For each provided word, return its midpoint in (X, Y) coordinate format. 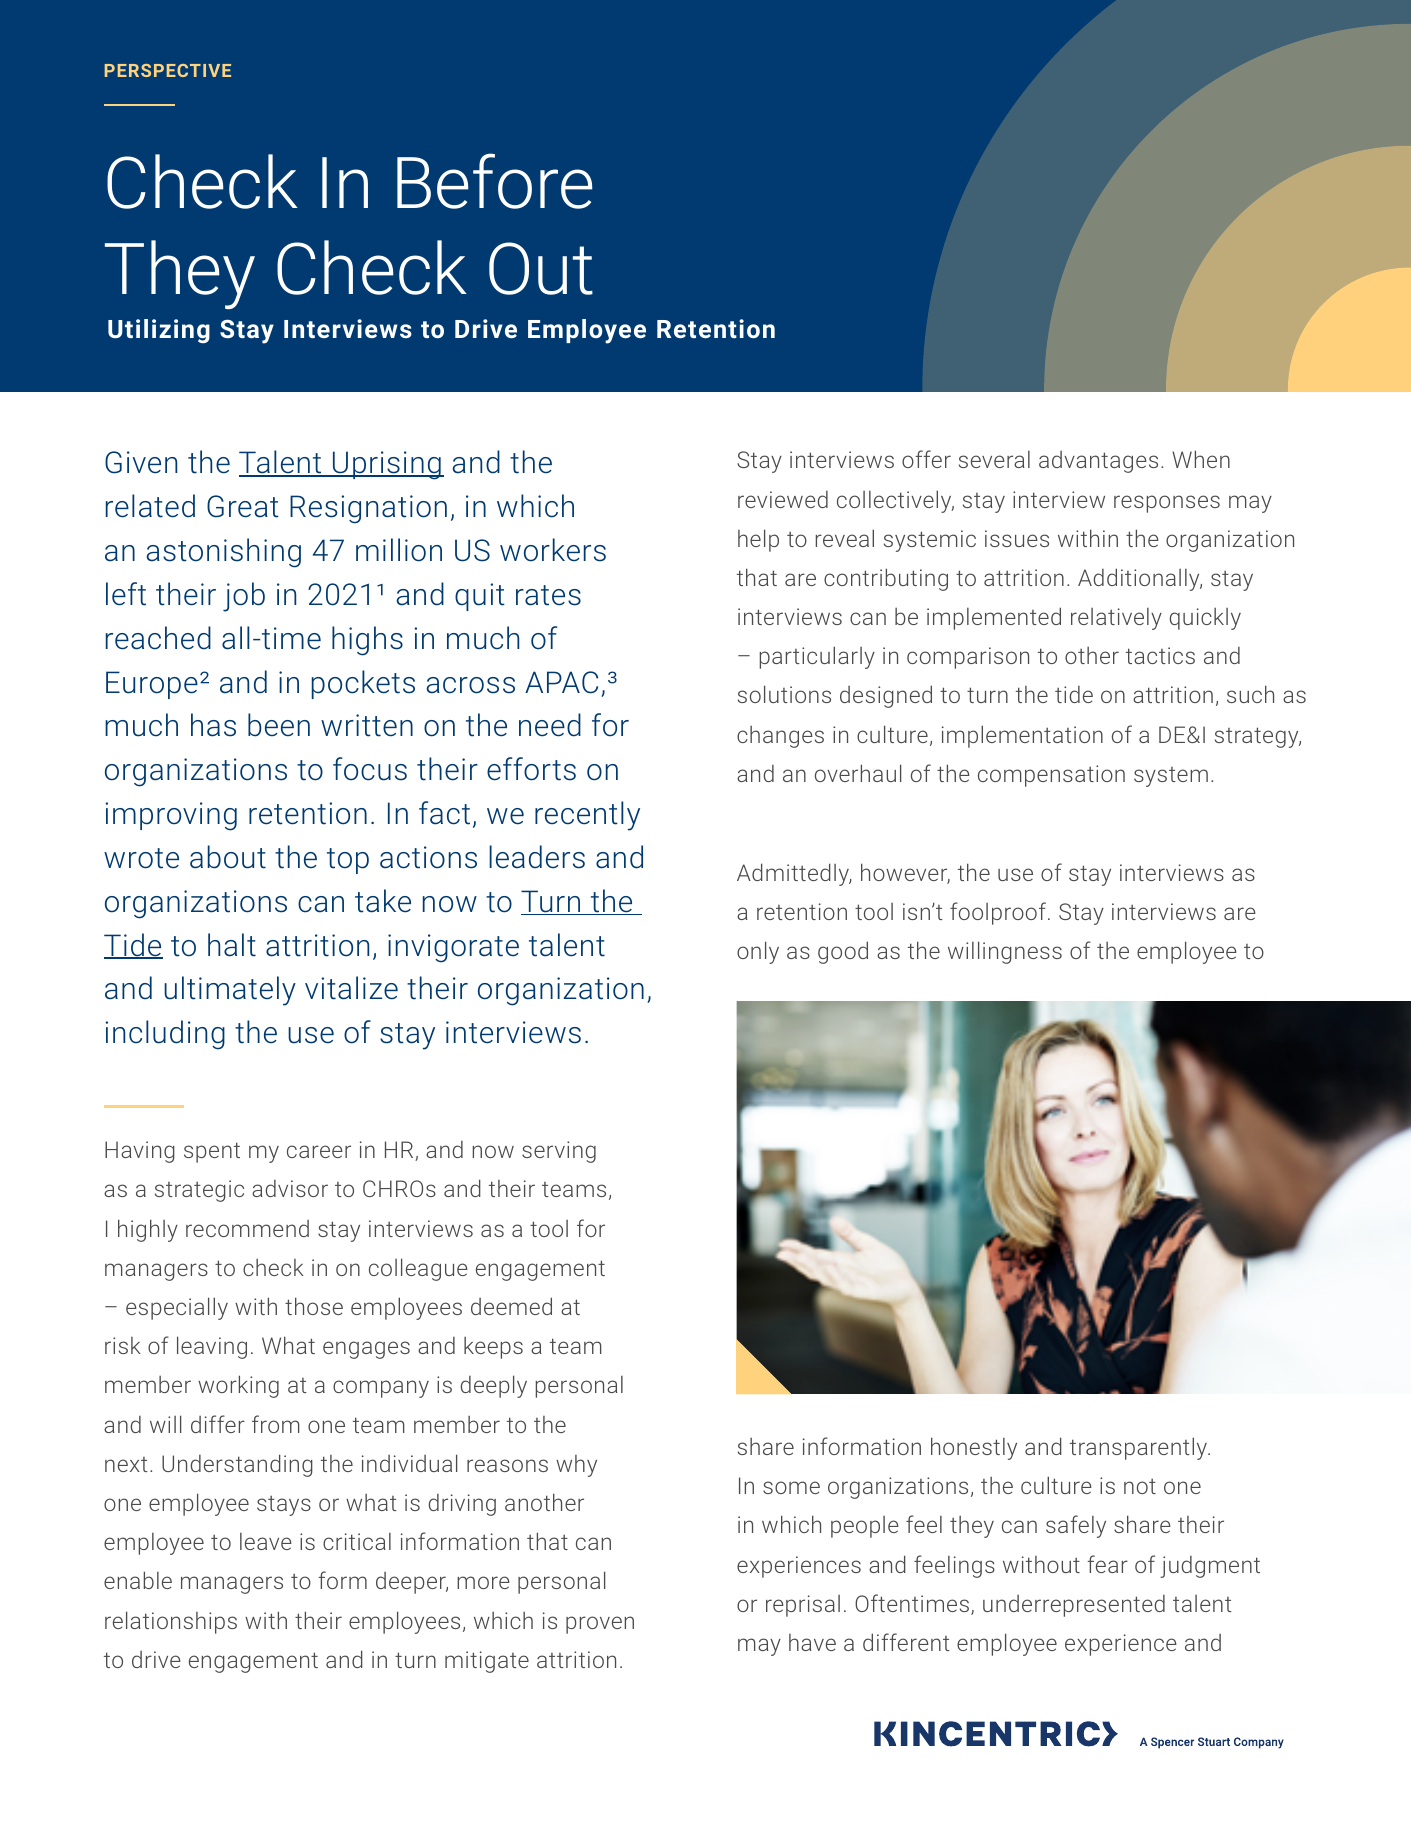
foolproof (998, 913)
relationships (171, 1622)
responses (1167, 504)
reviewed (783, 499)
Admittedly (794, 874)
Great (243, 506)
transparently (1140, 1448)
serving (559, 1152)
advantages (1098, 462)
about (228, 857)
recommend (247, 1228)
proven (600, 1625)
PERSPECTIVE (168, 70)
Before (494, 181)
